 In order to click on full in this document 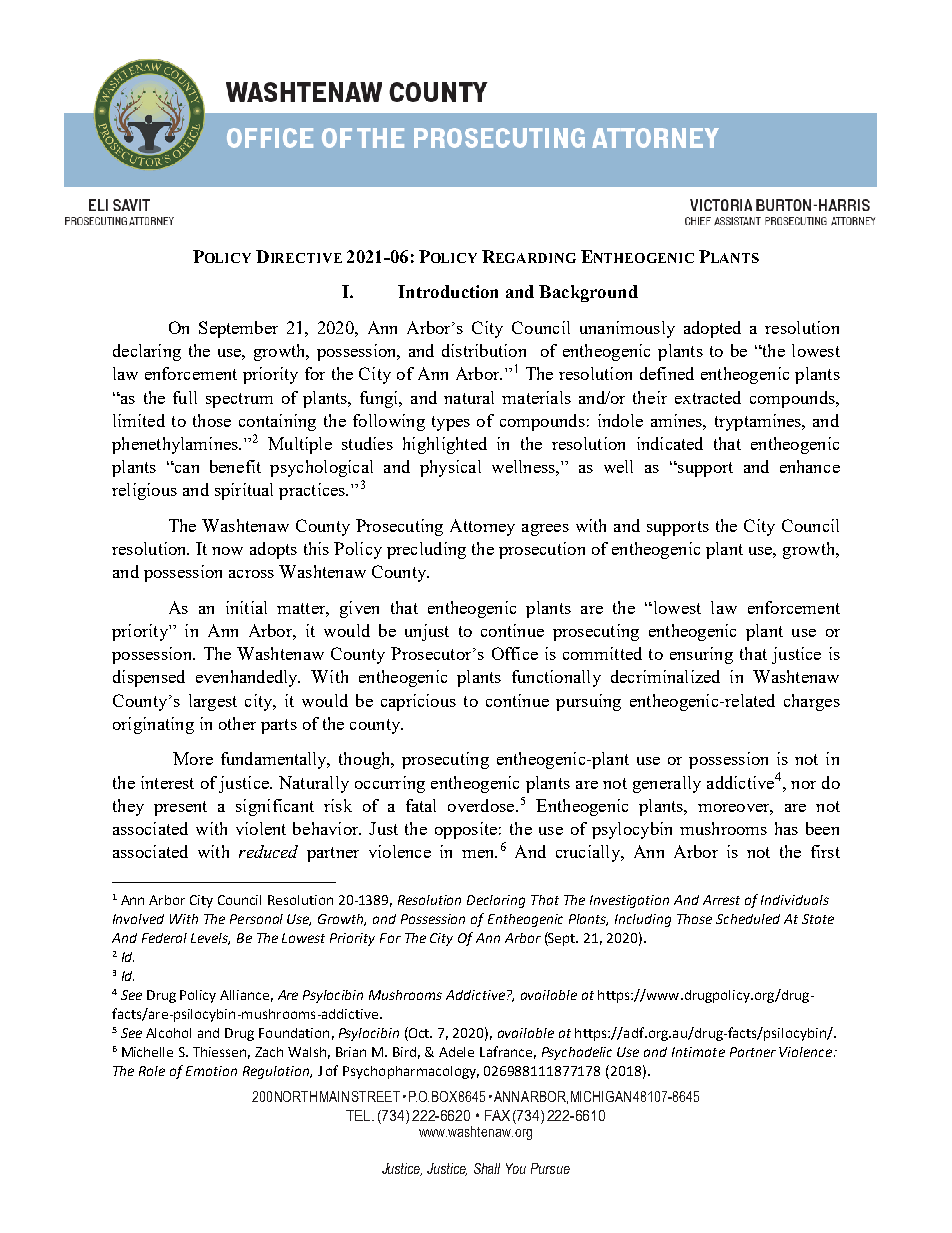, I will do `click(185, 397)`.
